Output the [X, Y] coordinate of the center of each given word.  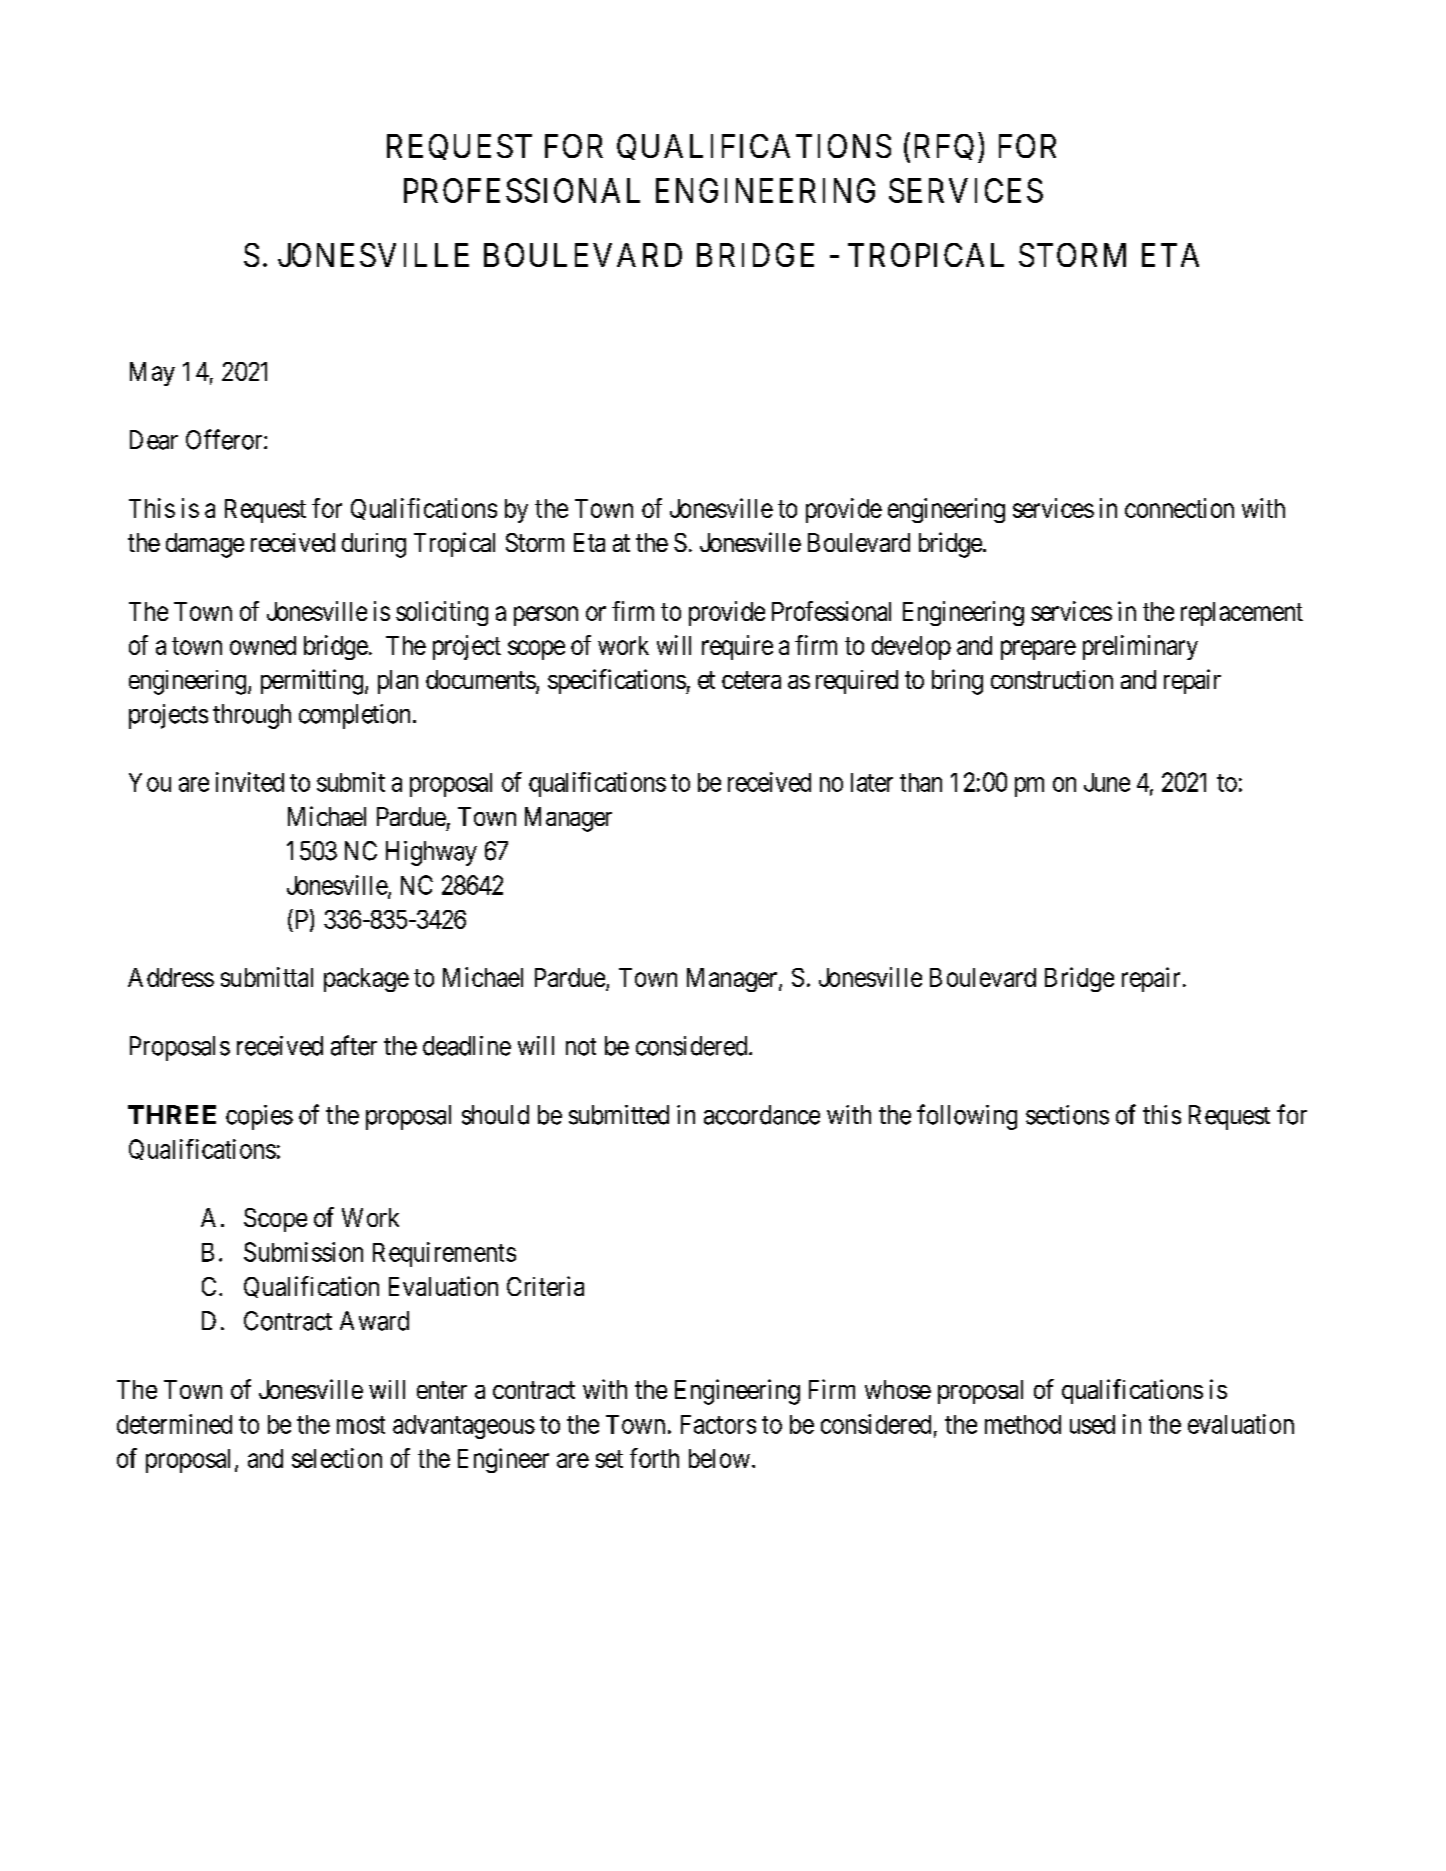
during [374, 545]
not [581, 1047]
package [366, 980]
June [1107, 782]
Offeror [225, 439]
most [361, 1425]
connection [1179, 508]
